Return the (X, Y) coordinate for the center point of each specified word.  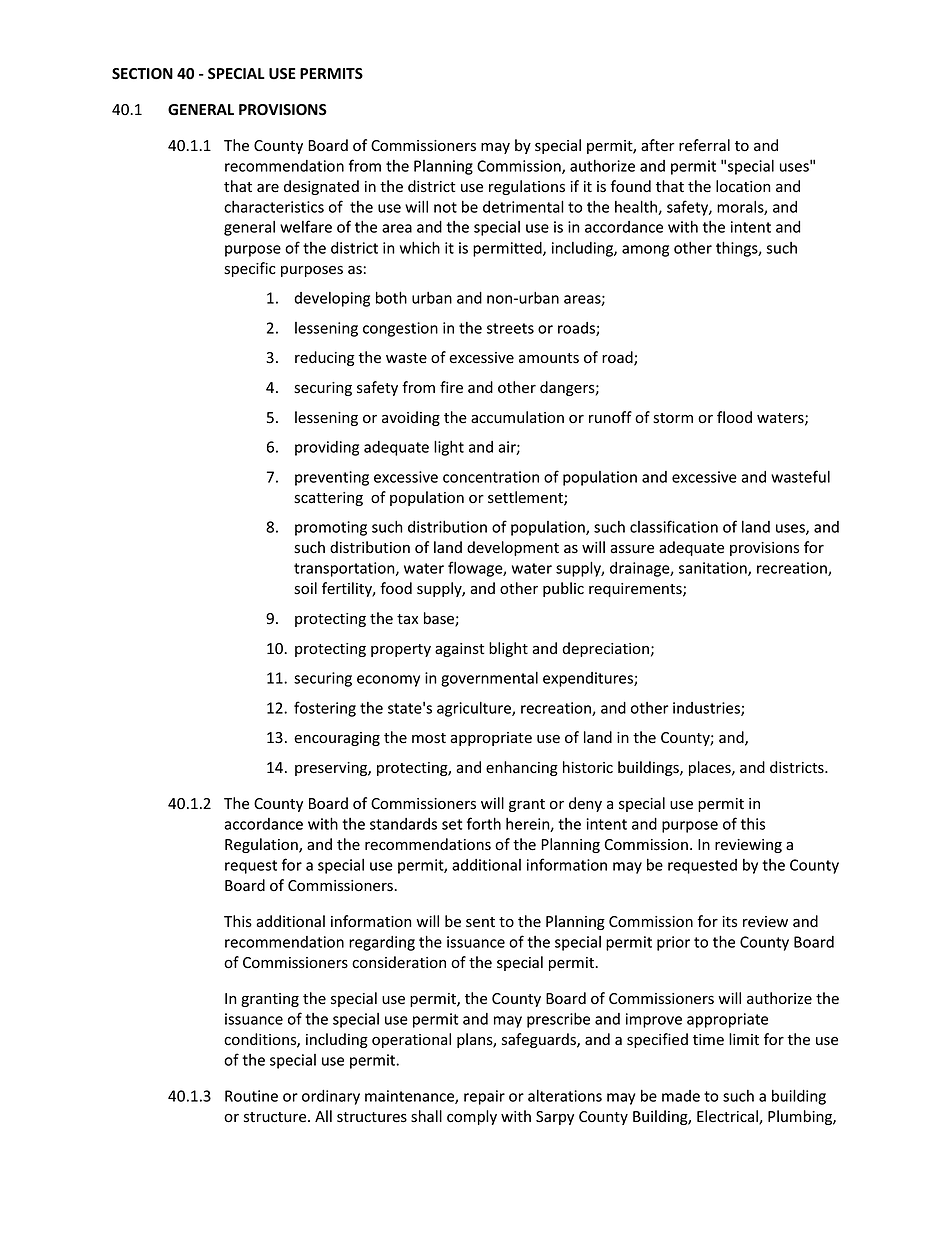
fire (451, 387)
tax (407, 619)
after (658, 145)
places (711, 768)
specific (250, 269)
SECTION (142, 74)
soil (305, 588)
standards (403, 824)
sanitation (714, 569)
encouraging (337, 739)
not (445, 207)
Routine (251, 1096)
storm (673, 418)
